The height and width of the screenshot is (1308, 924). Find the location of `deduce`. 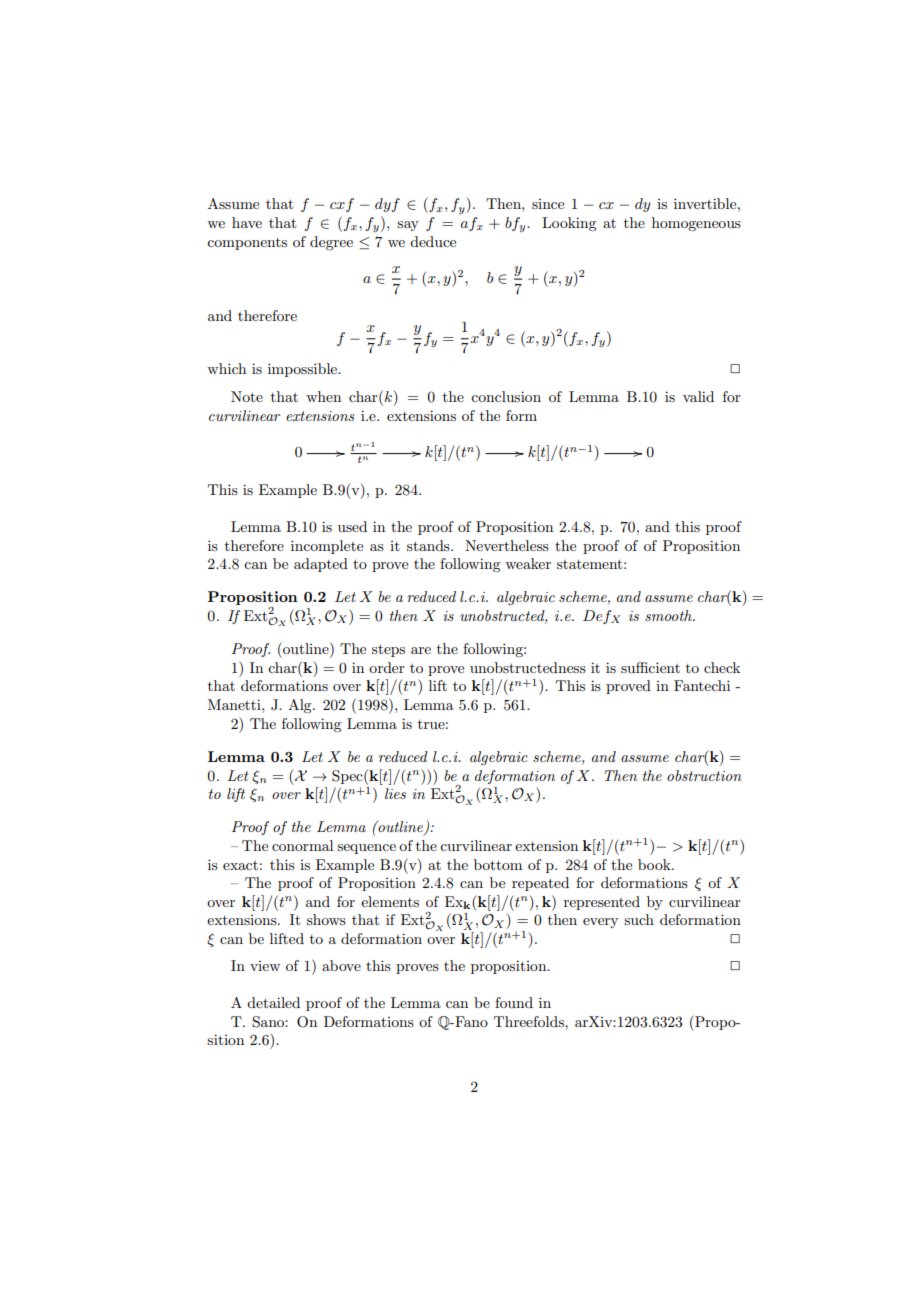

deduce is located at coordinates (433, 241).
